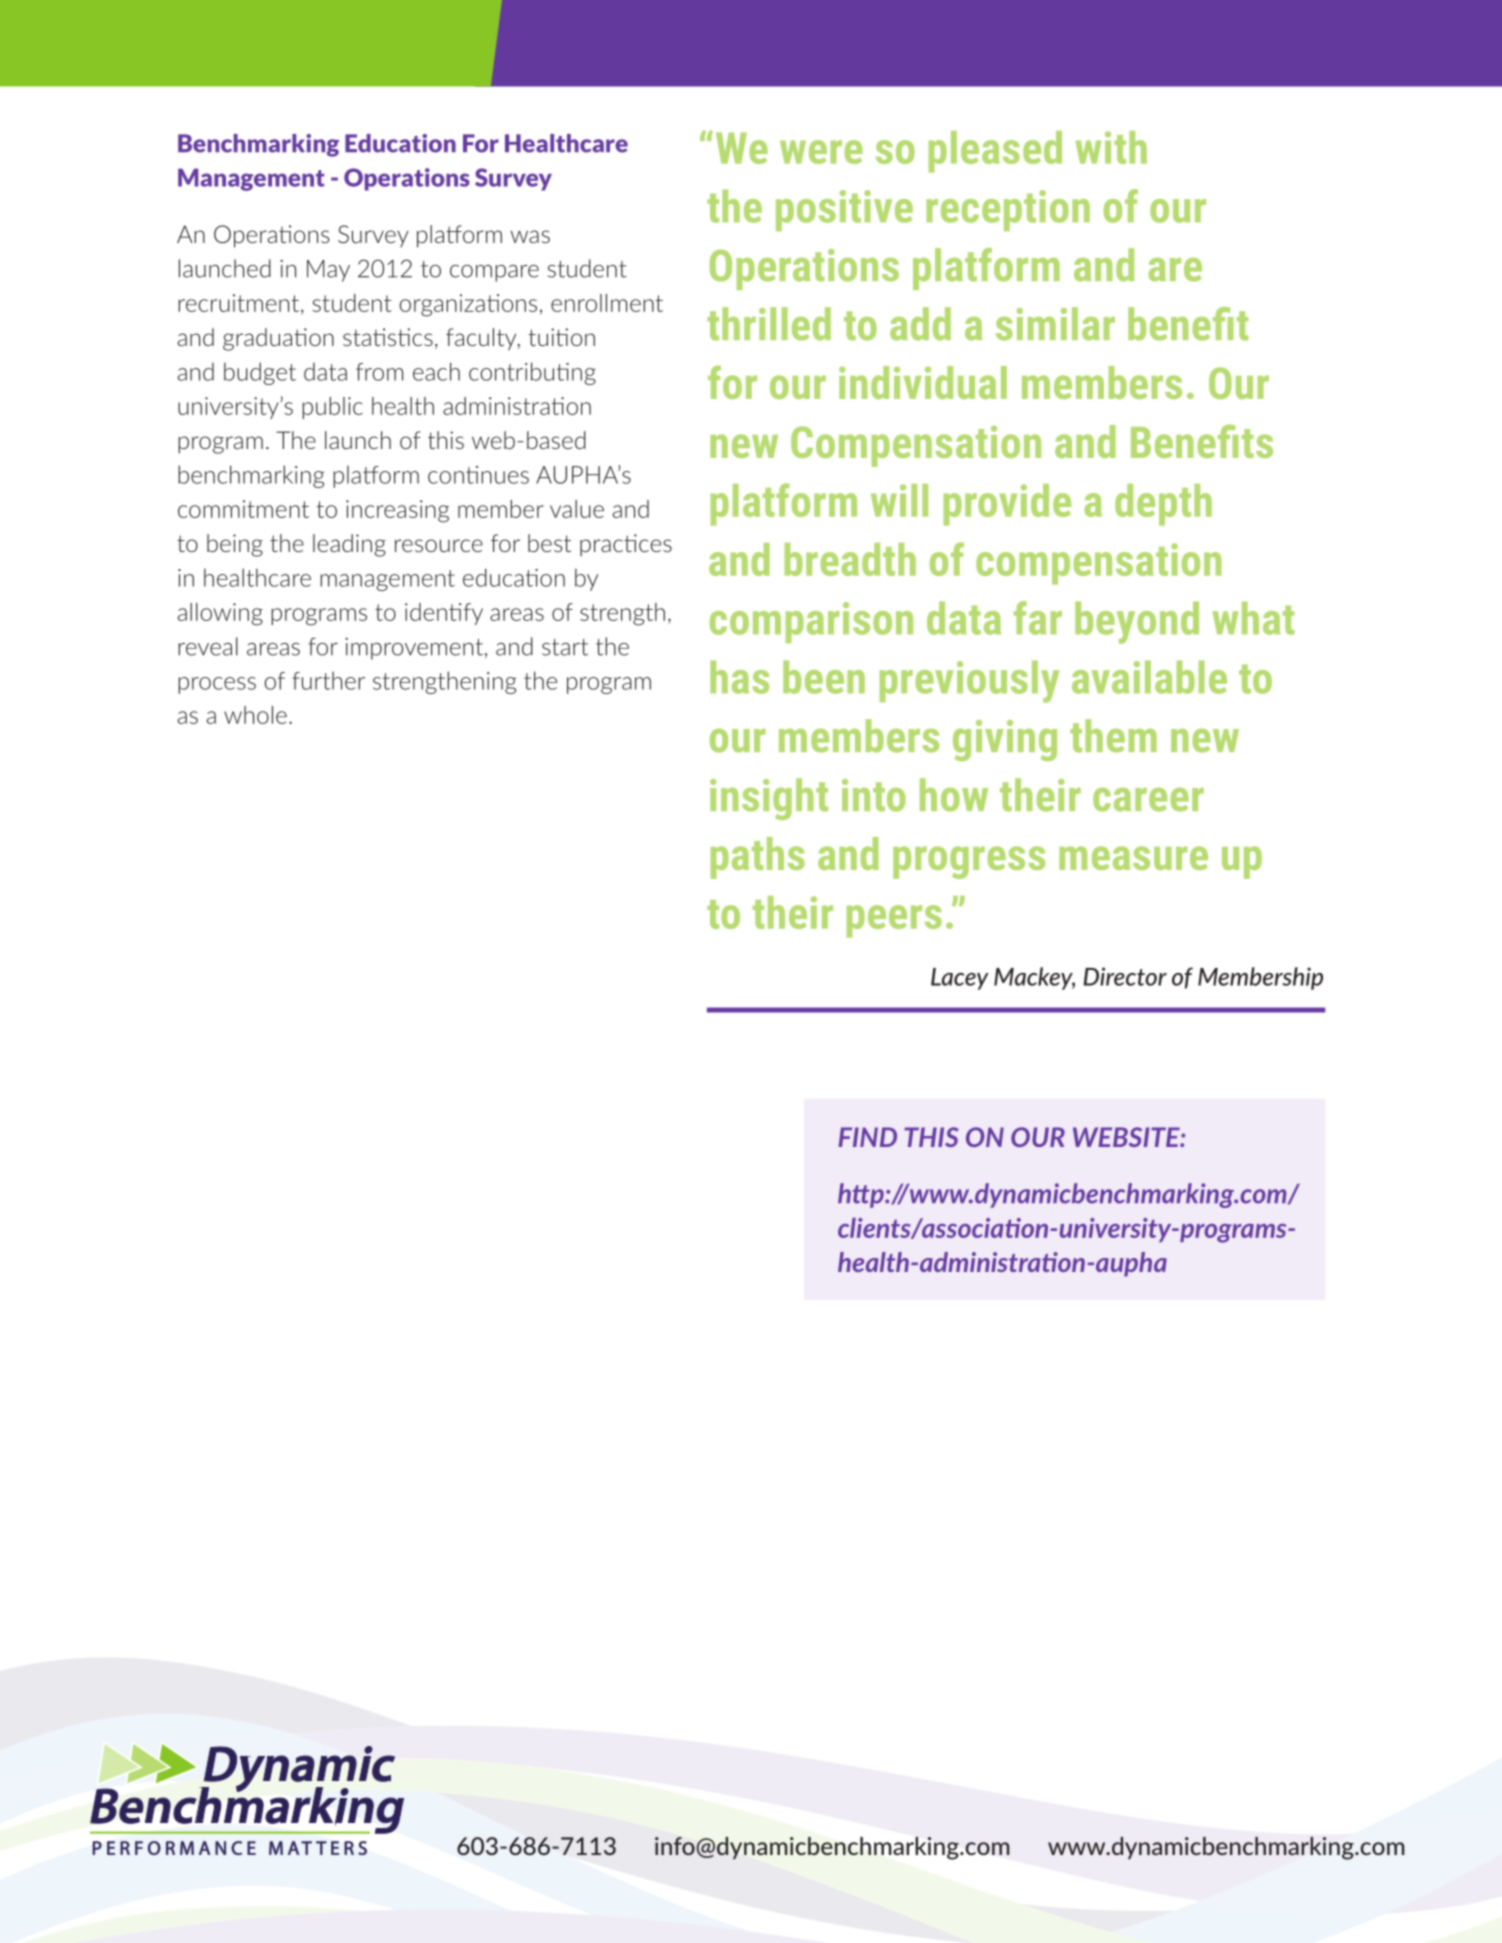 The width and height of the screenshot is (1502, 1943). What do you see at coordinates (1055, 324) in the screenshot?
I see `similar` at bounding box center [1055, 324].
